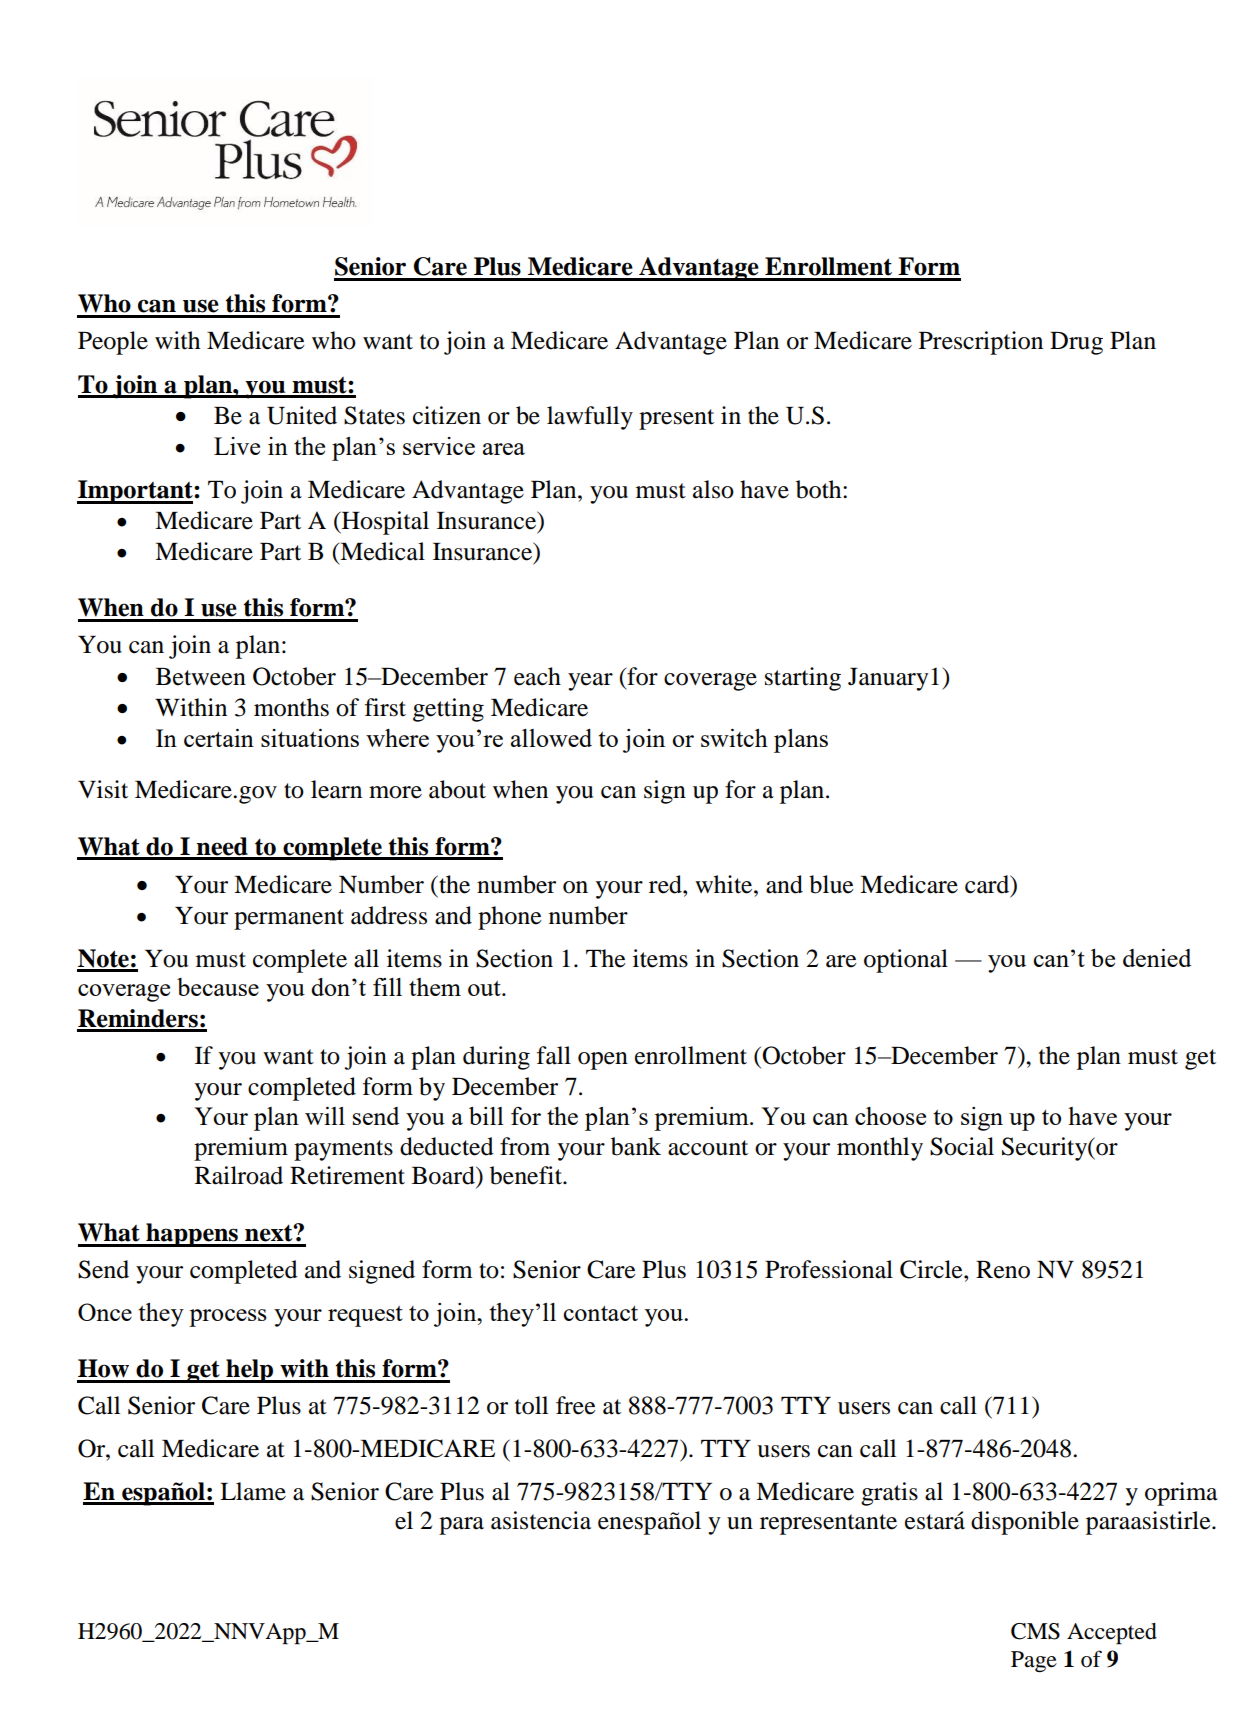  What do you see at coordinates (218, 987) in the screenshot?
I see `because` at bounding box center [218, 987].
